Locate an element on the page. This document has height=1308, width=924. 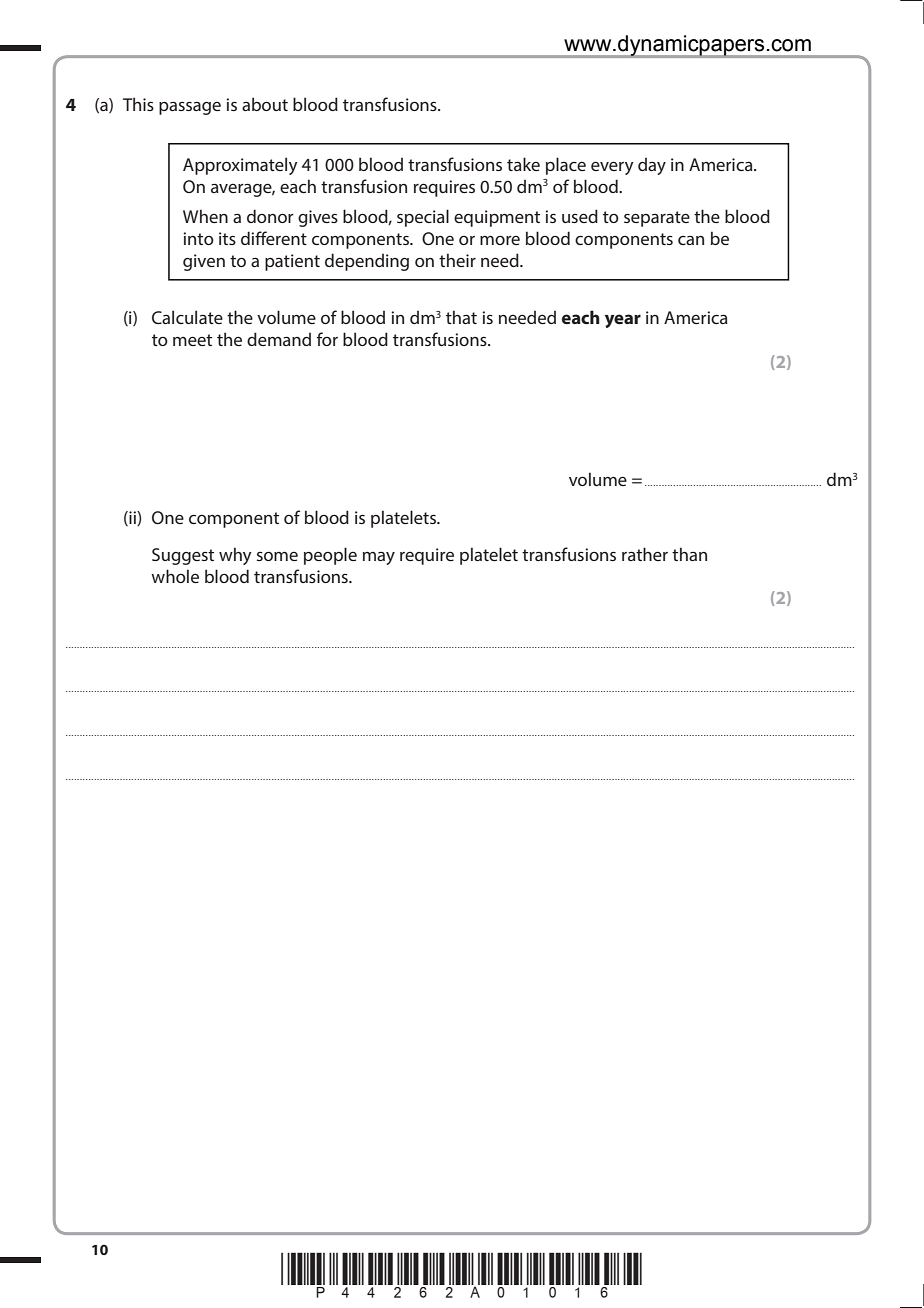
day is located at coordinates (652, 166).
